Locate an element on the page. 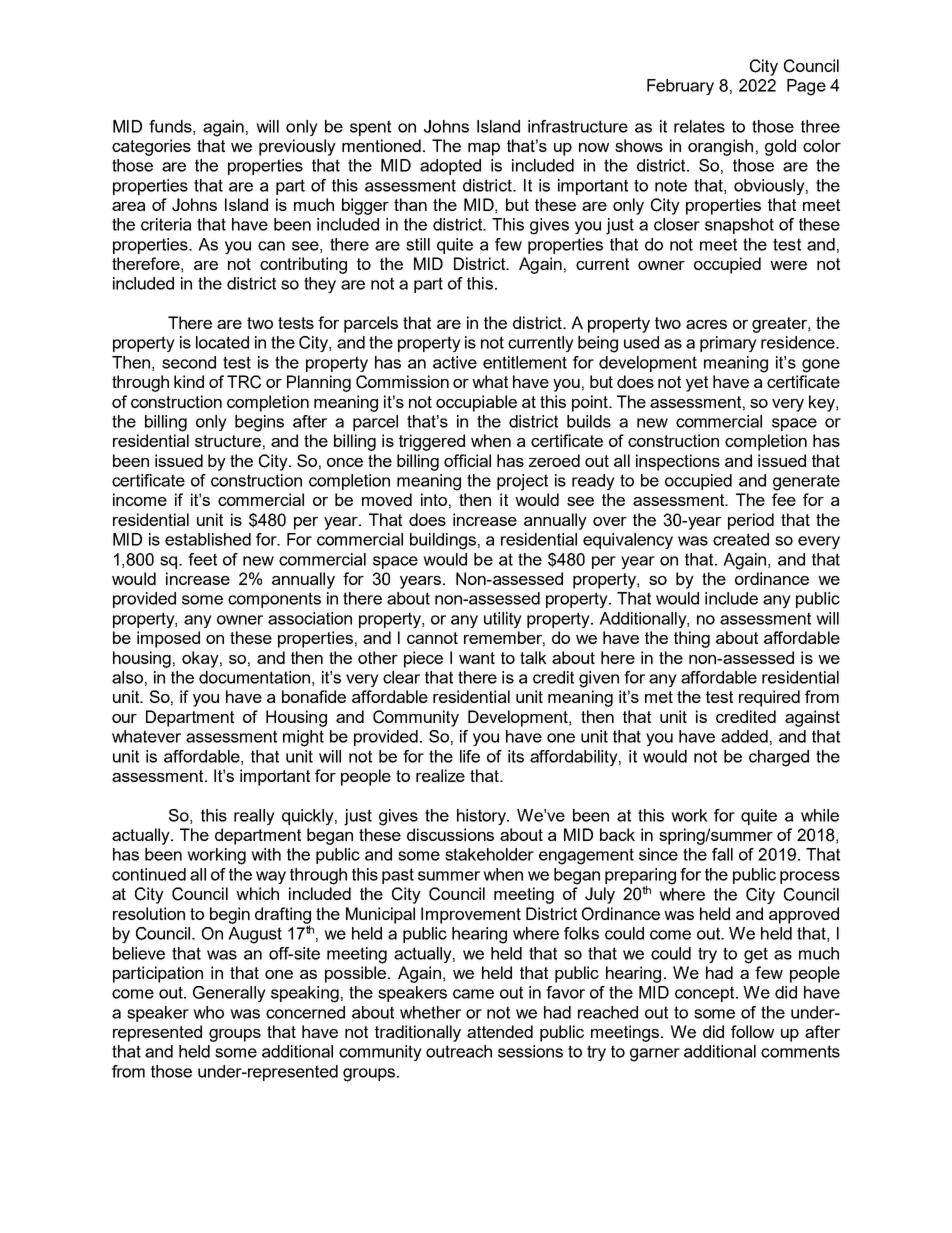 Image resolution: width=952 pixels, height=1233 pixels. charged is located at coordinates (779, 758).
